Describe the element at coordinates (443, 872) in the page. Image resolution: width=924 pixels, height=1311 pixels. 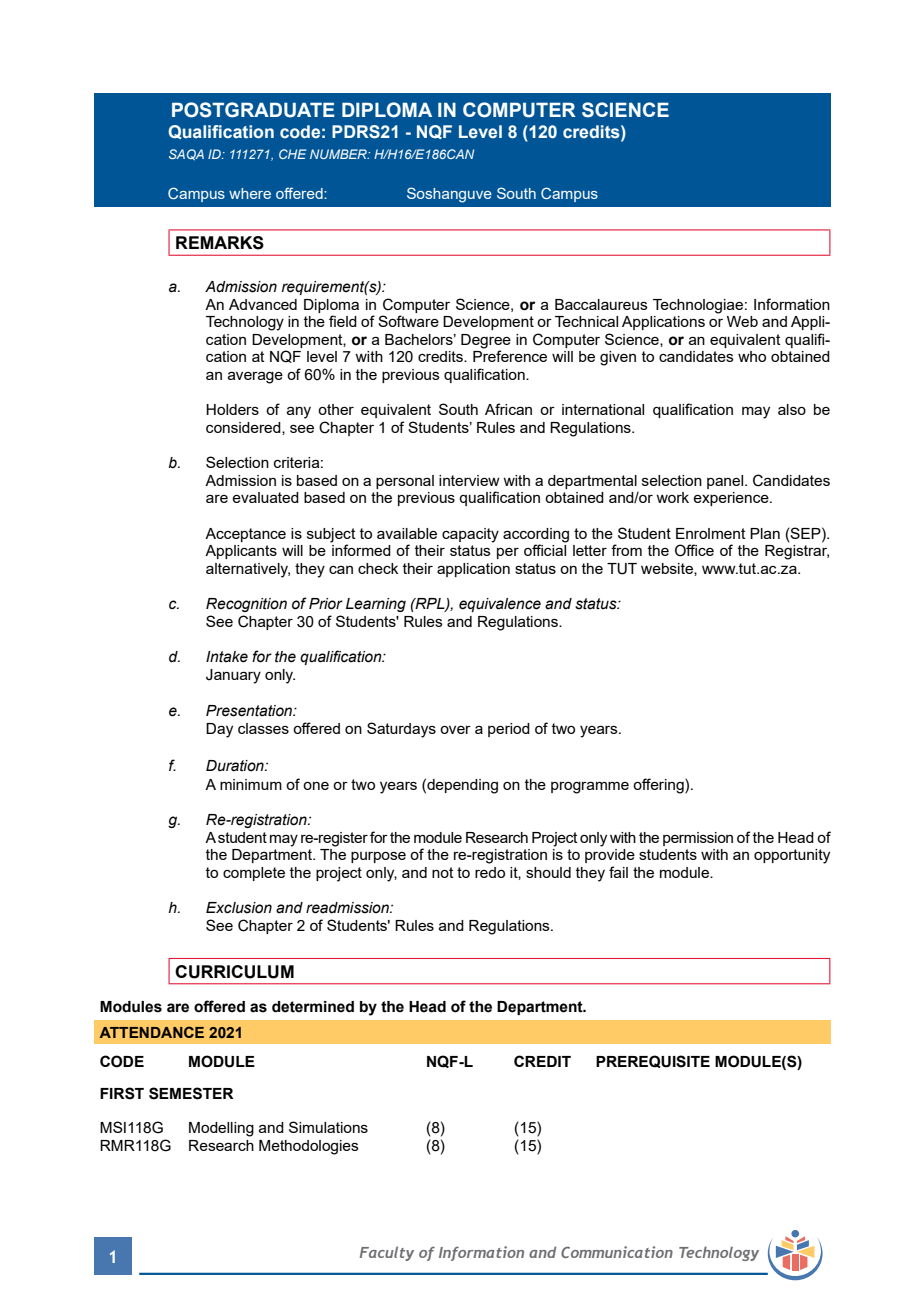
I see `not` at that location.
